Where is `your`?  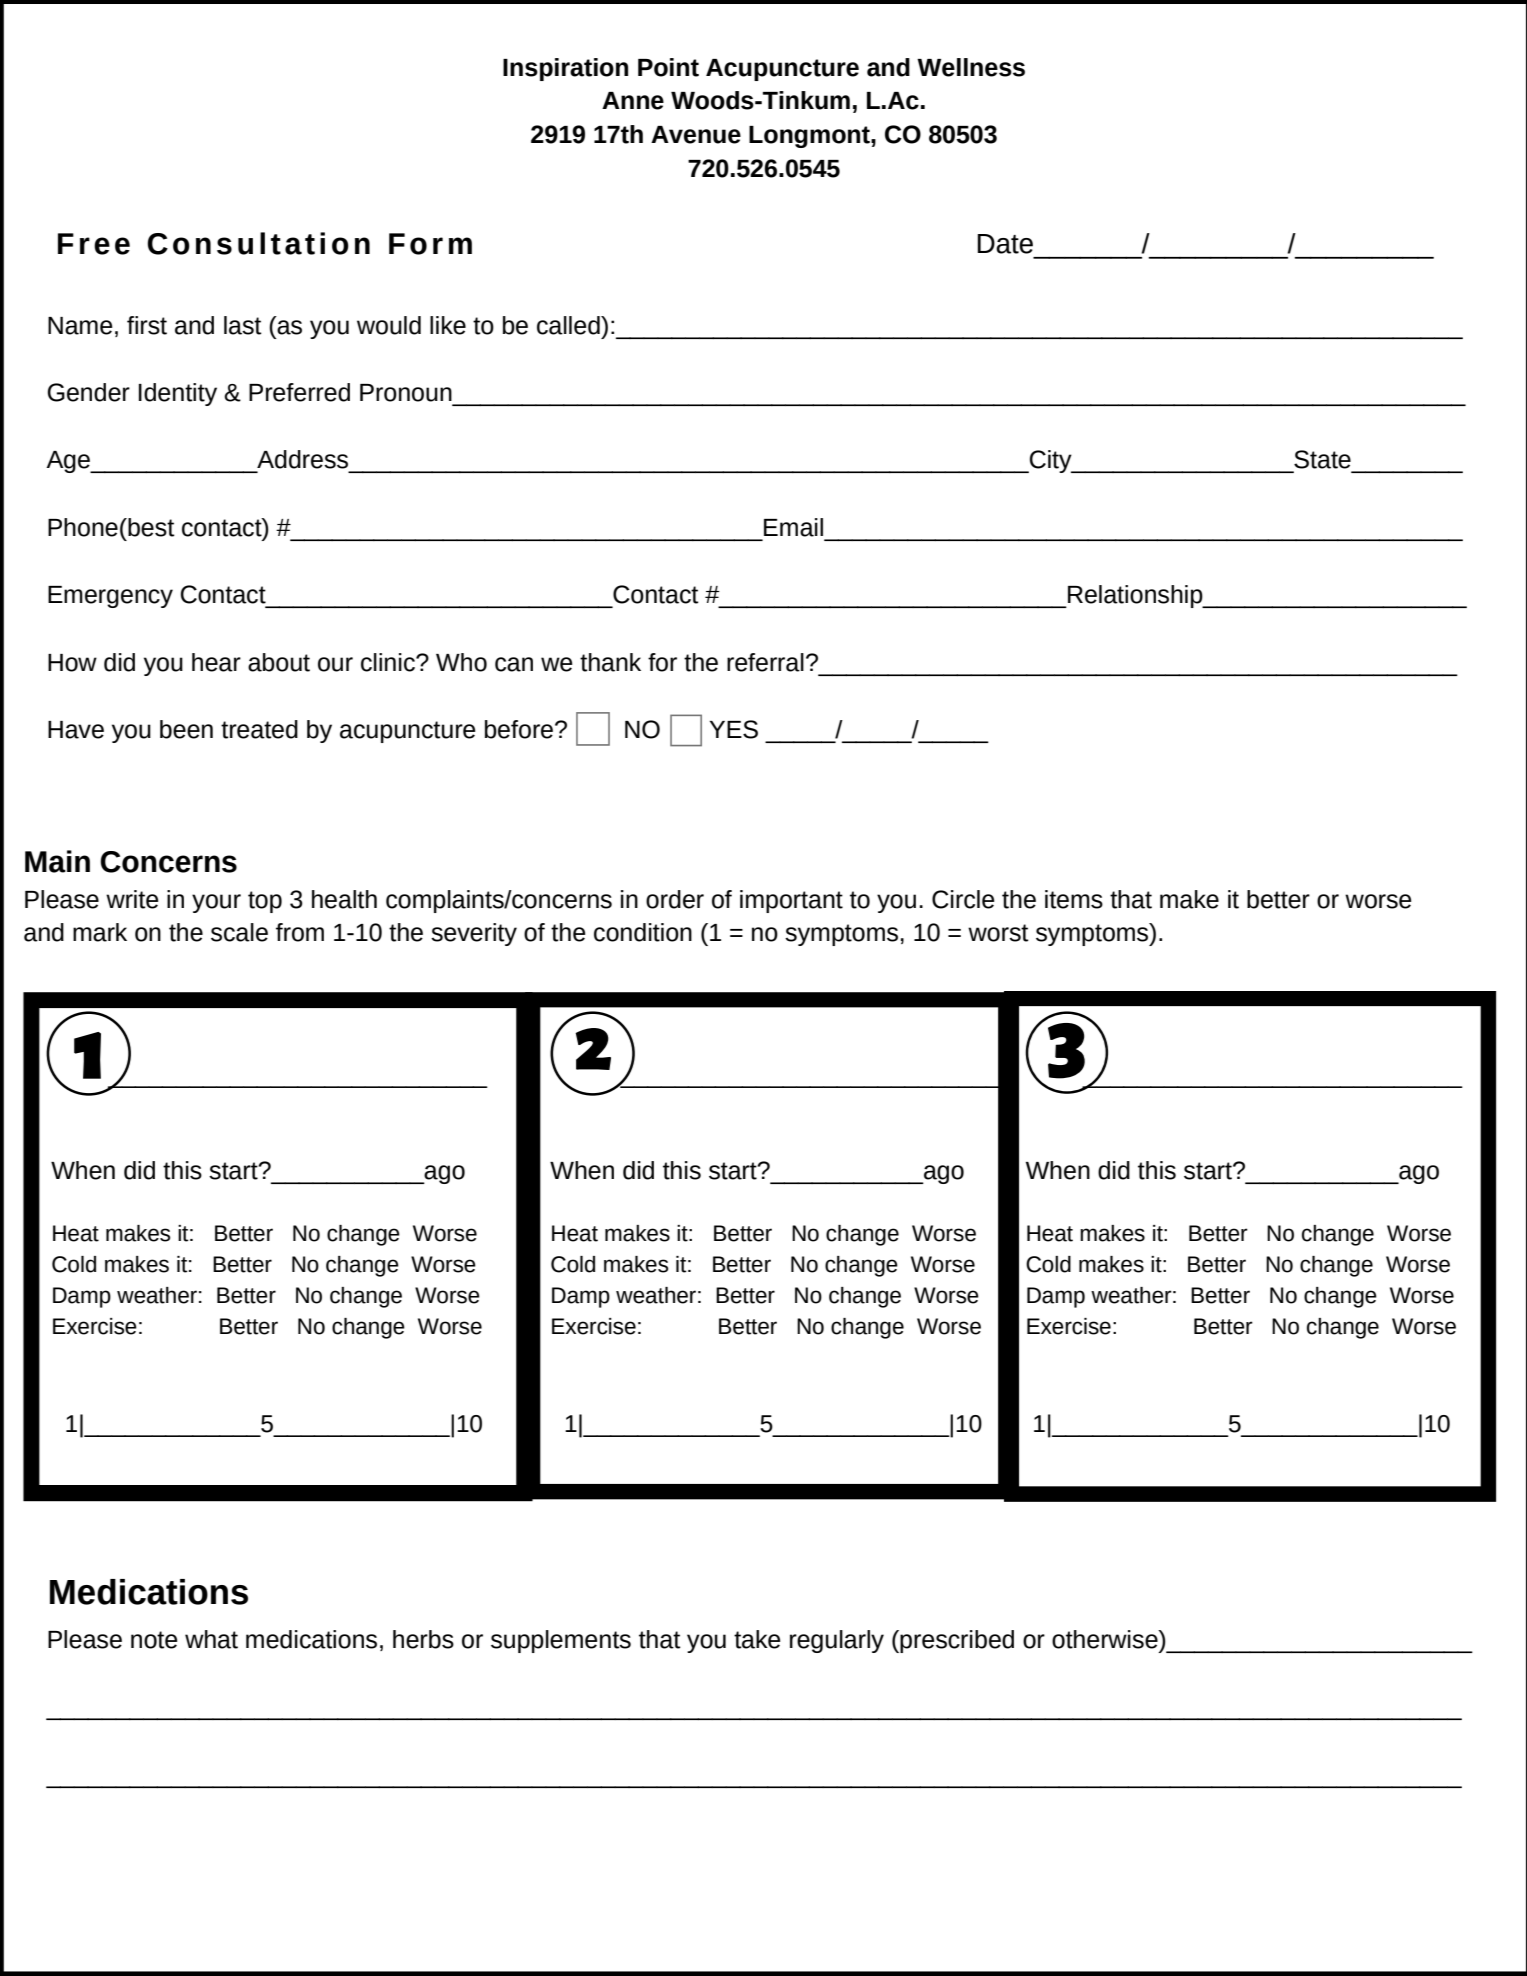 your is located at coordinates (216, 903).
